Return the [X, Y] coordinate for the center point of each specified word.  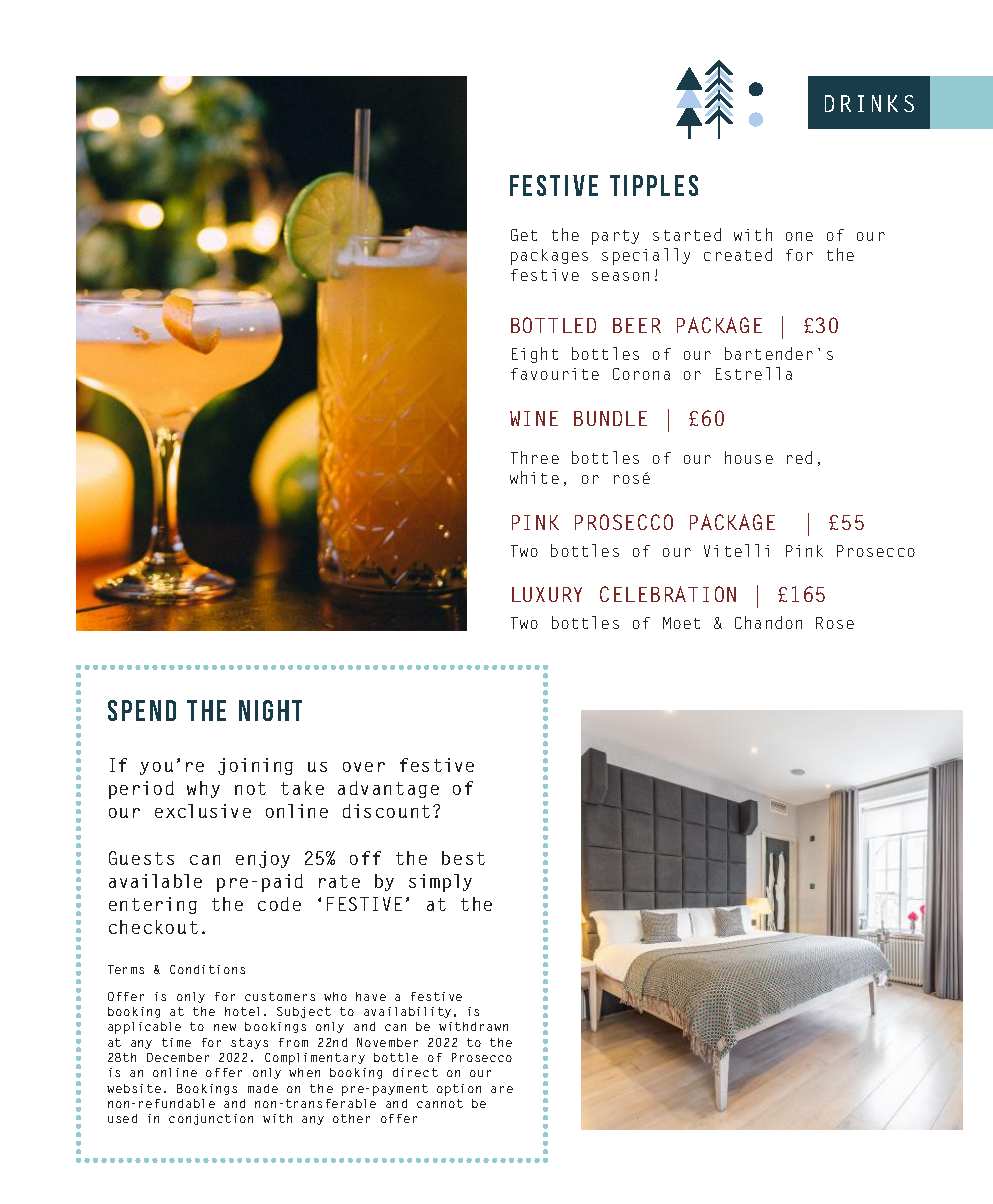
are [502, 1089]
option [459, 1090]
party [615, 237]
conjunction [211, 1119]
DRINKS [869, 103]
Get [524, 235]
